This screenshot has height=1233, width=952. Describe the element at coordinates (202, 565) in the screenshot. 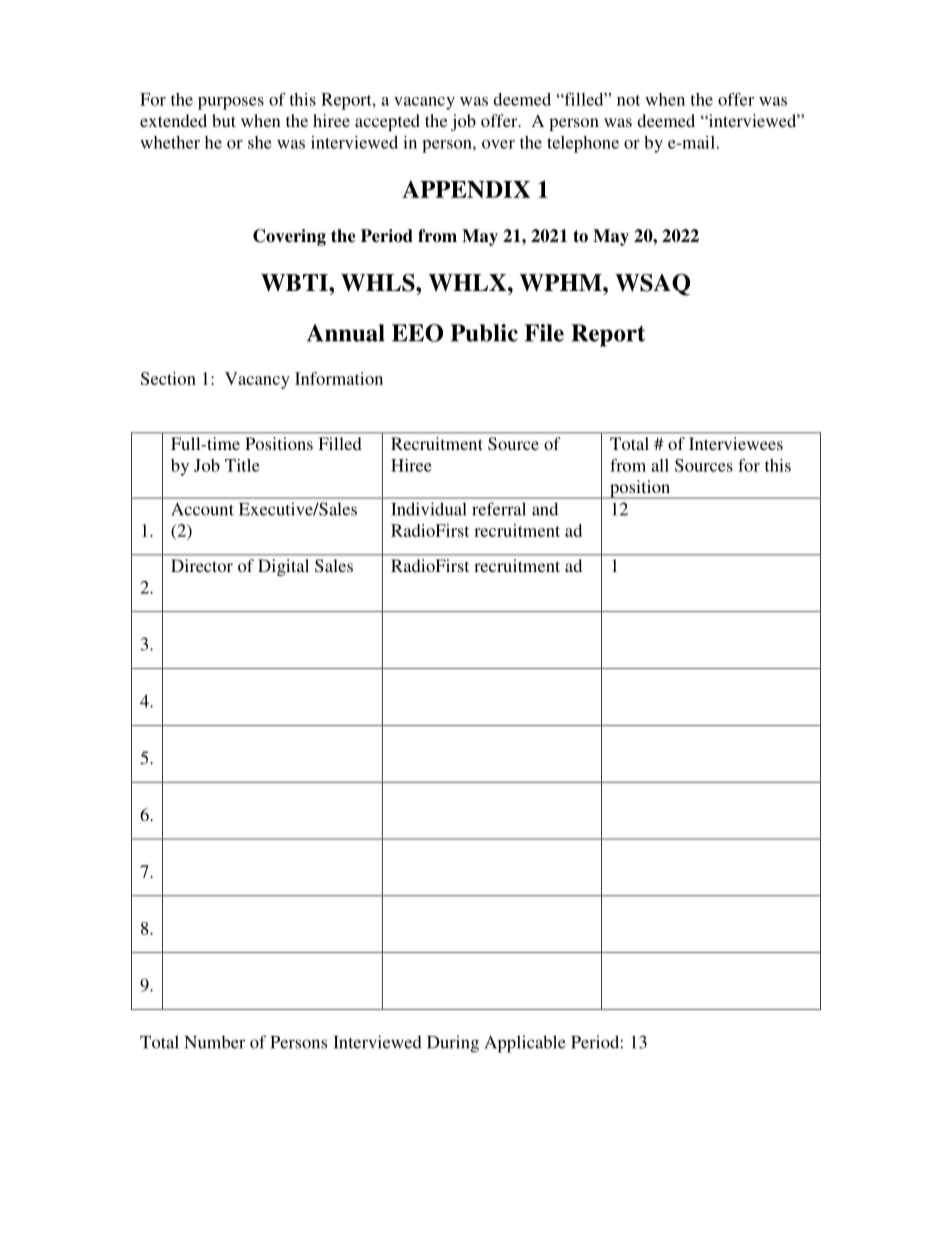

I see `Director` at that location.
